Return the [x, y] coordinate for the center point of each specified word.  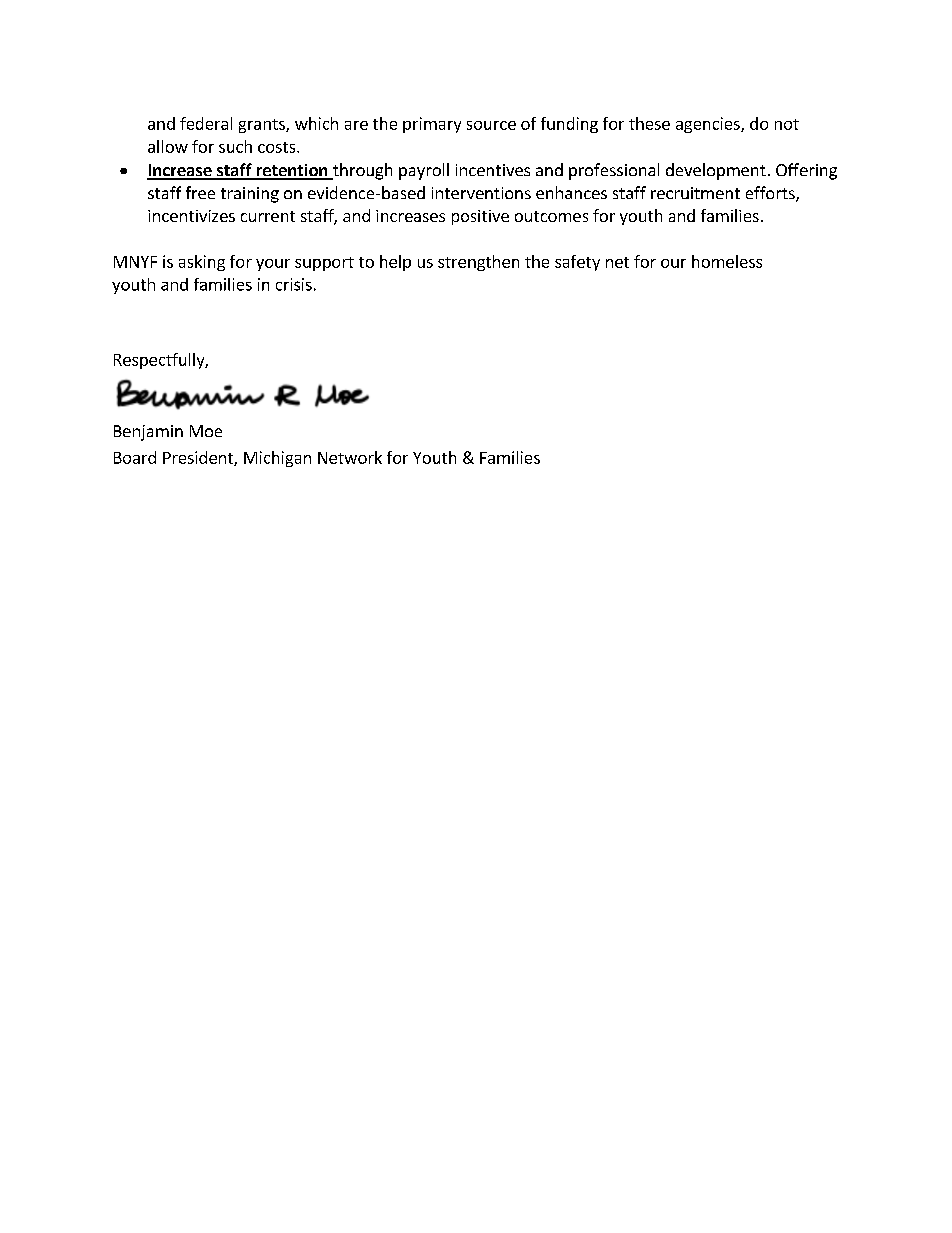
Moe [206, 431]
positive [480, 217]
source [491, 125]
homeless [727, 261]
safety [577, 263]
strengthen [478, 263]
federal [206, 123]
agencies [709, 125]
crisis [294, 284]
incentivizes [191, 216]
